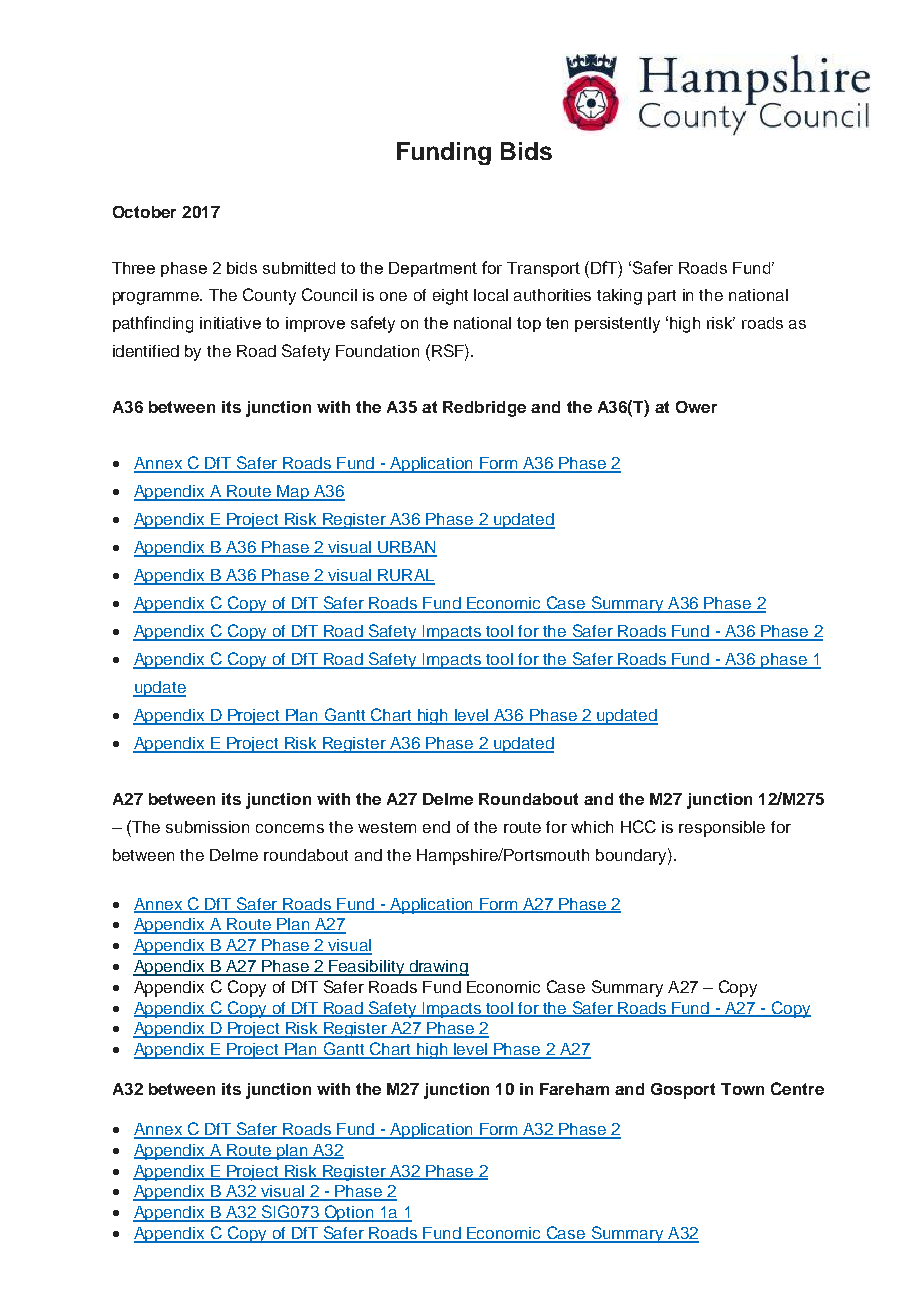 The width and height of the page is (924, 1308). What do you see at coordinates (207, 827) in the page?
I see `submission` at bounding box center [207, 827].
